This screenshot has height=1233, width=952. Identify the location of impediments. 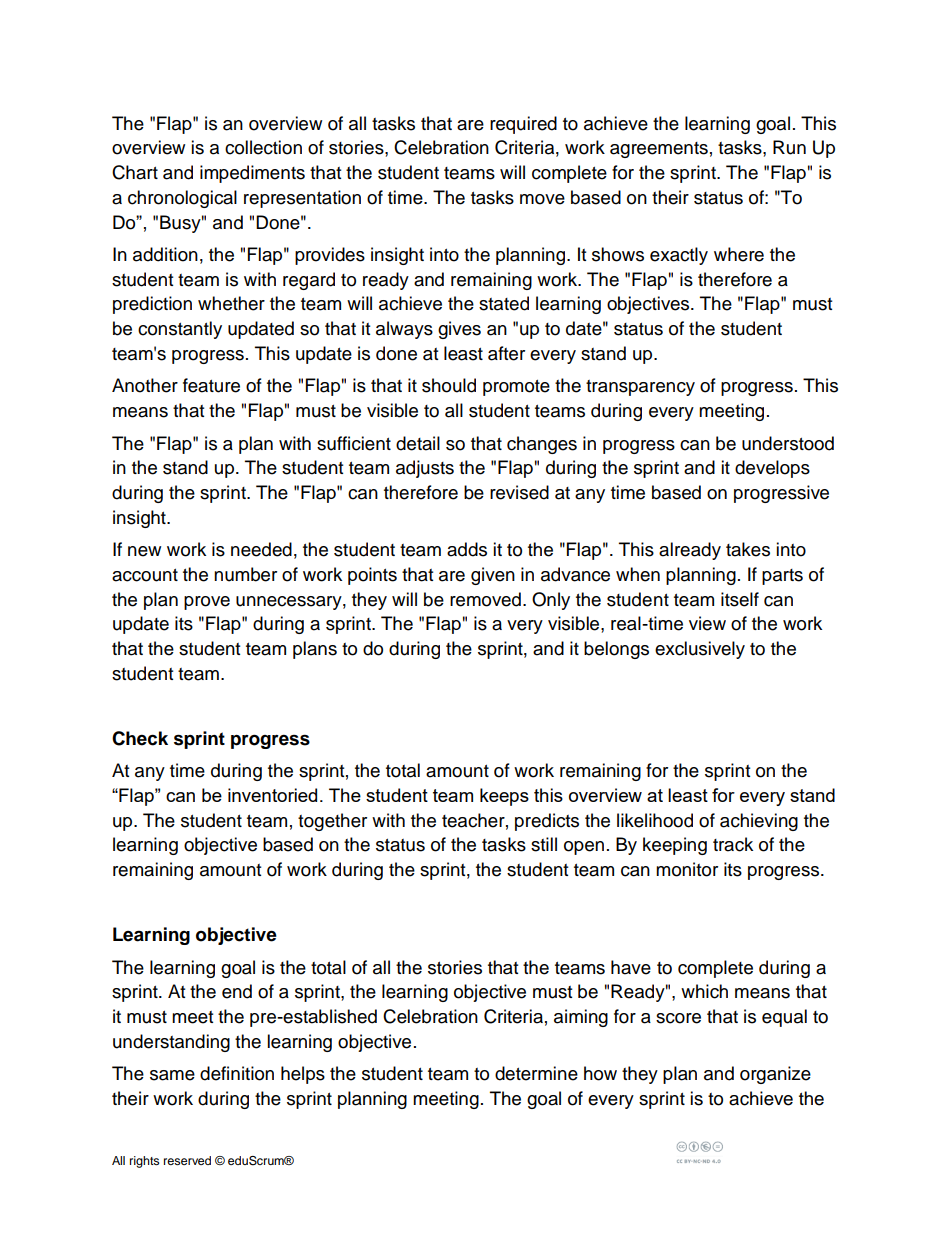
(252, 174).
